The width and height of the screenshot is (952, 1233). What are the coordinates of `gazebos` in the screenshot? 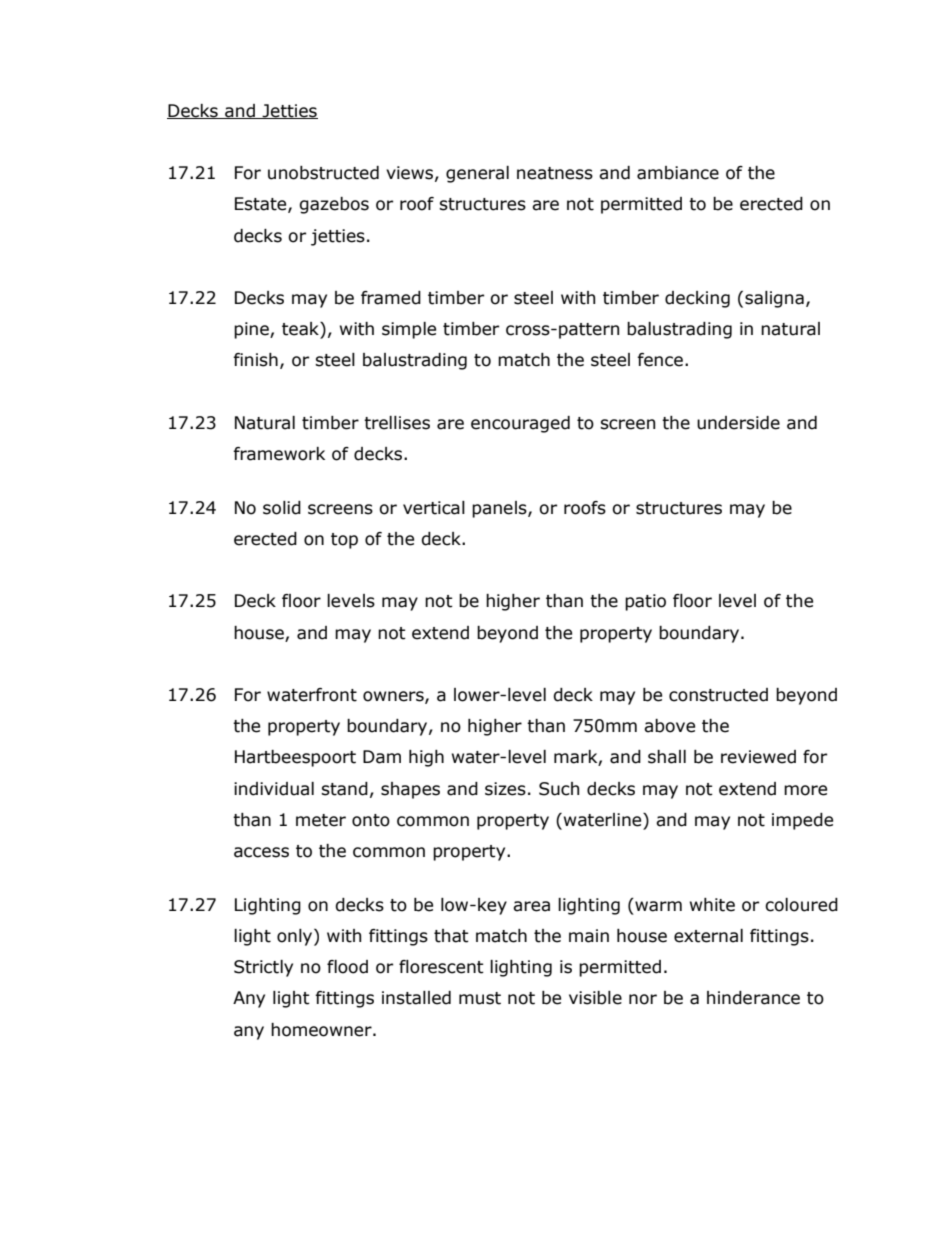 It's located at (334, 205).
